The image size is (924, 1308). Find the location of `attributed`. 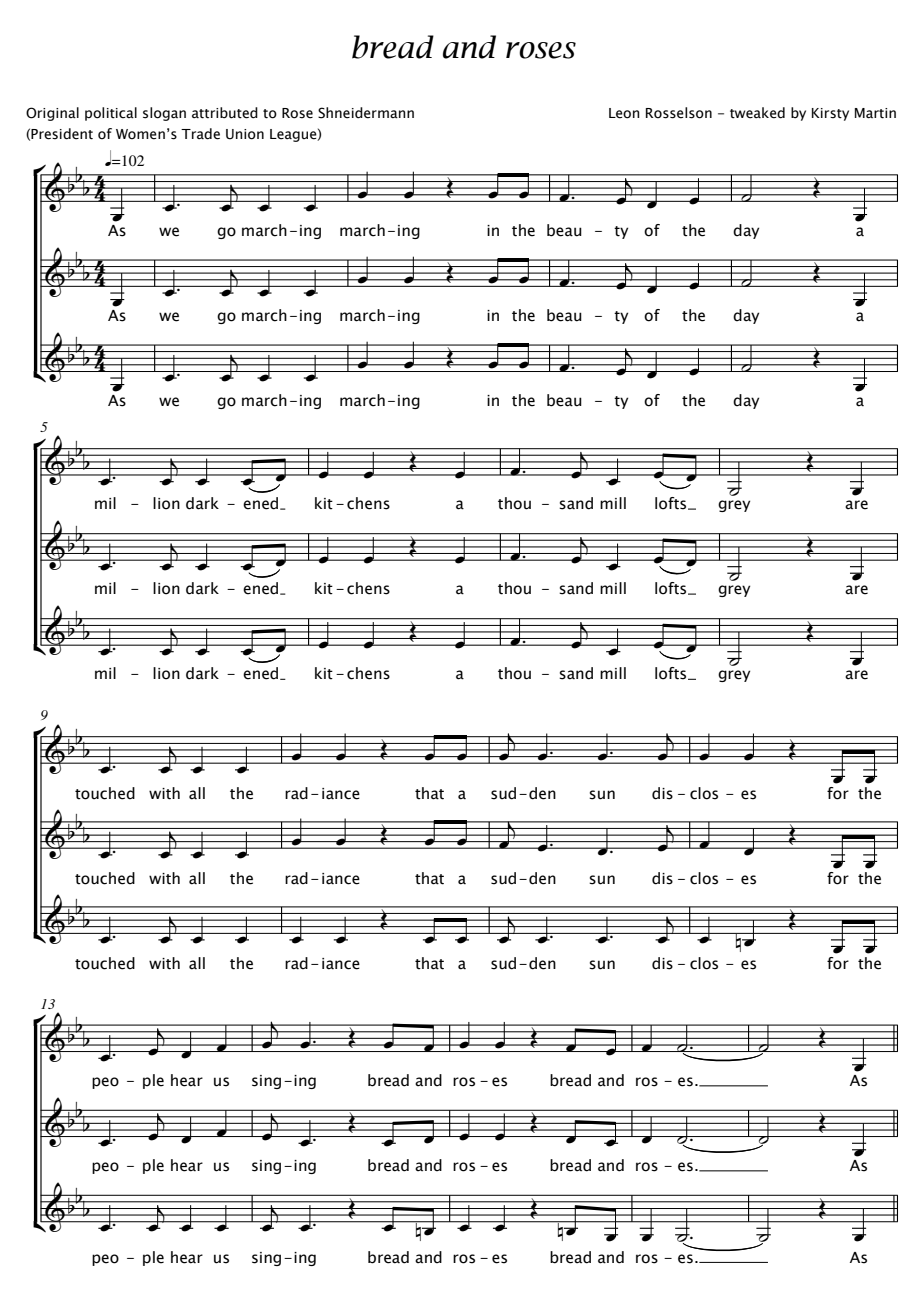

attributed is located at coordinates (225, 113).
